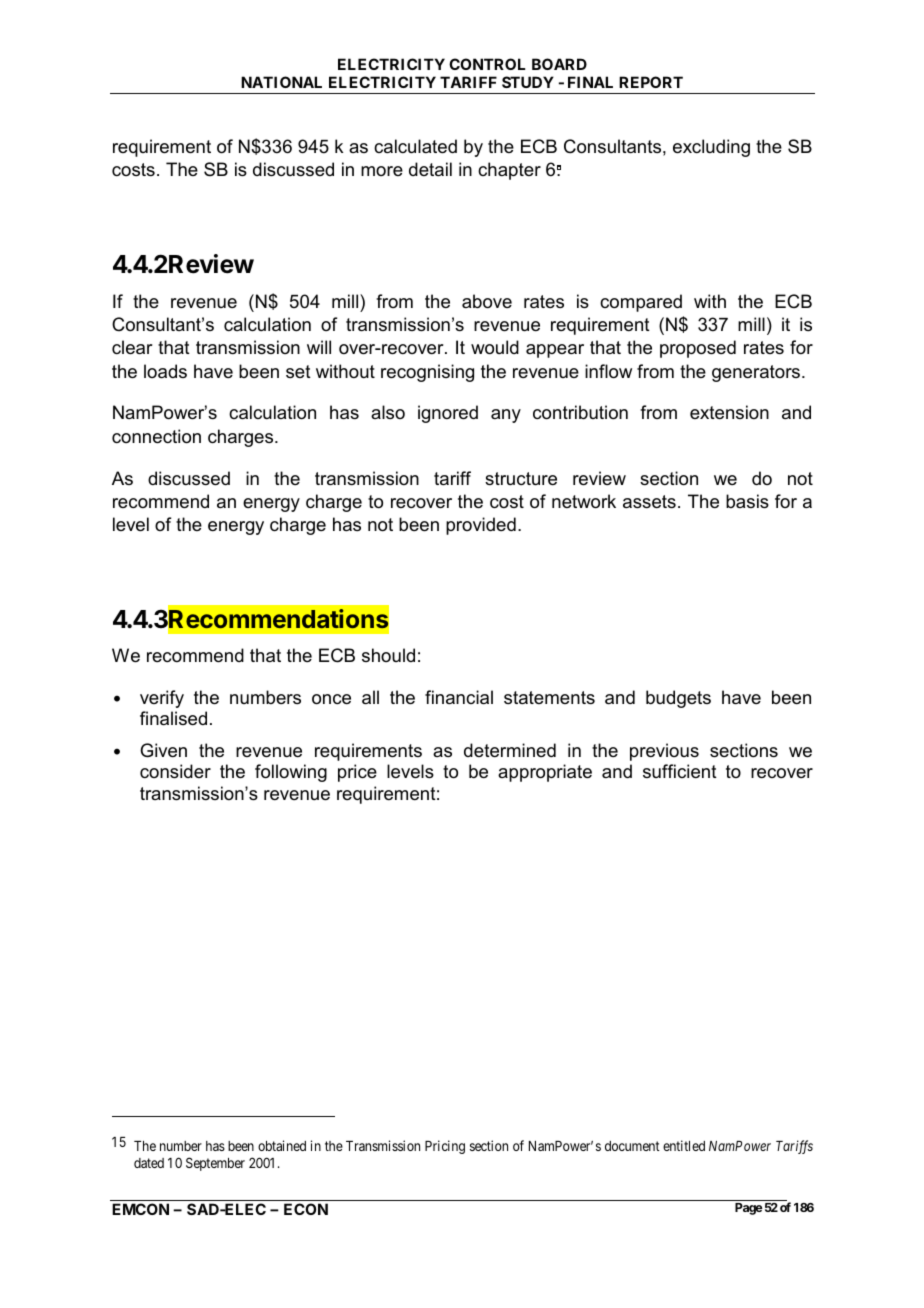 Image resolution: width=924 pixels, height=1308 pixels. What do you see at coordinates (215, 1164) in the screenshot?
I see `September` at bounding box center [215, 1164].
